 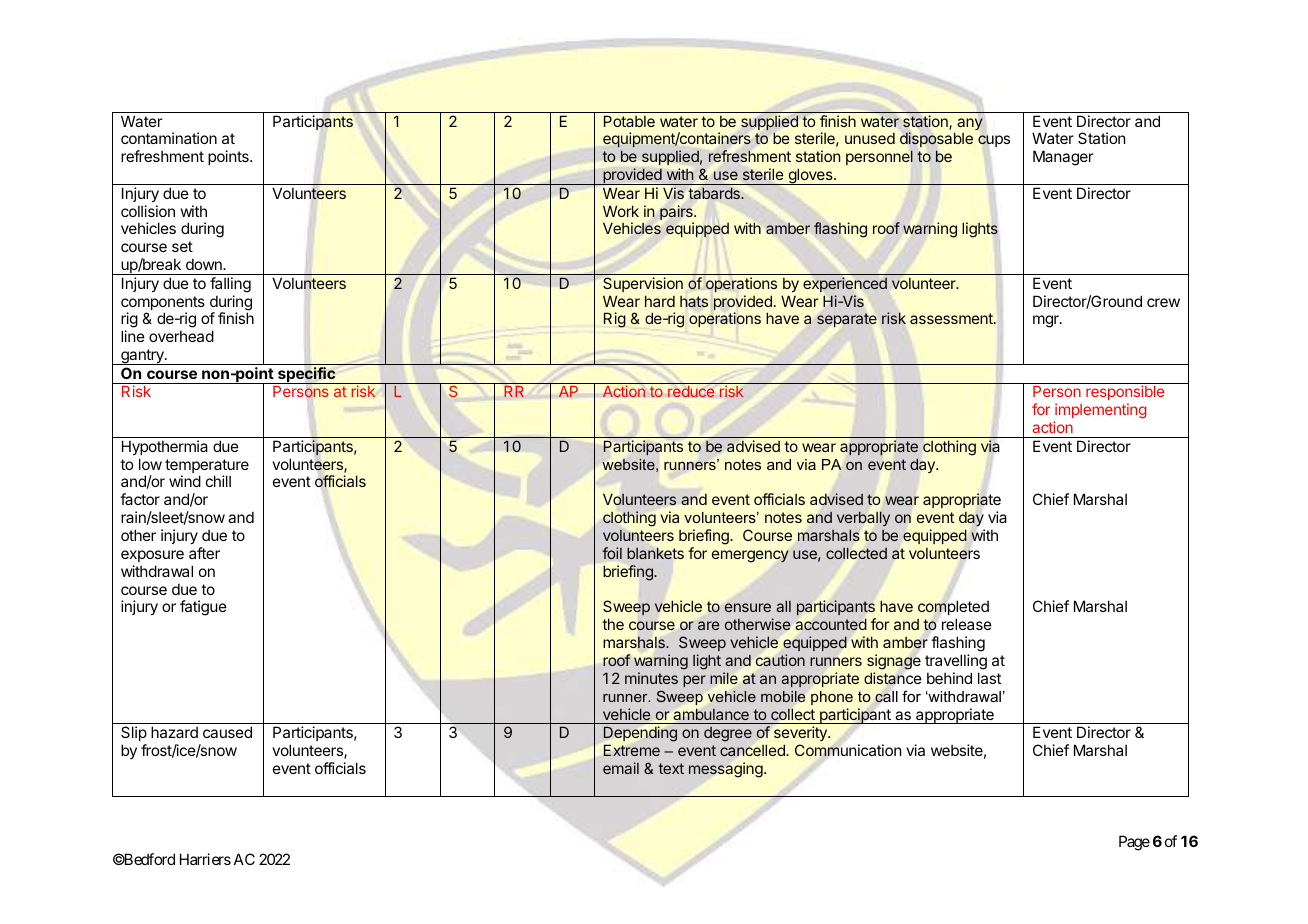 I want to click on text, so click(x=671, y=768).
